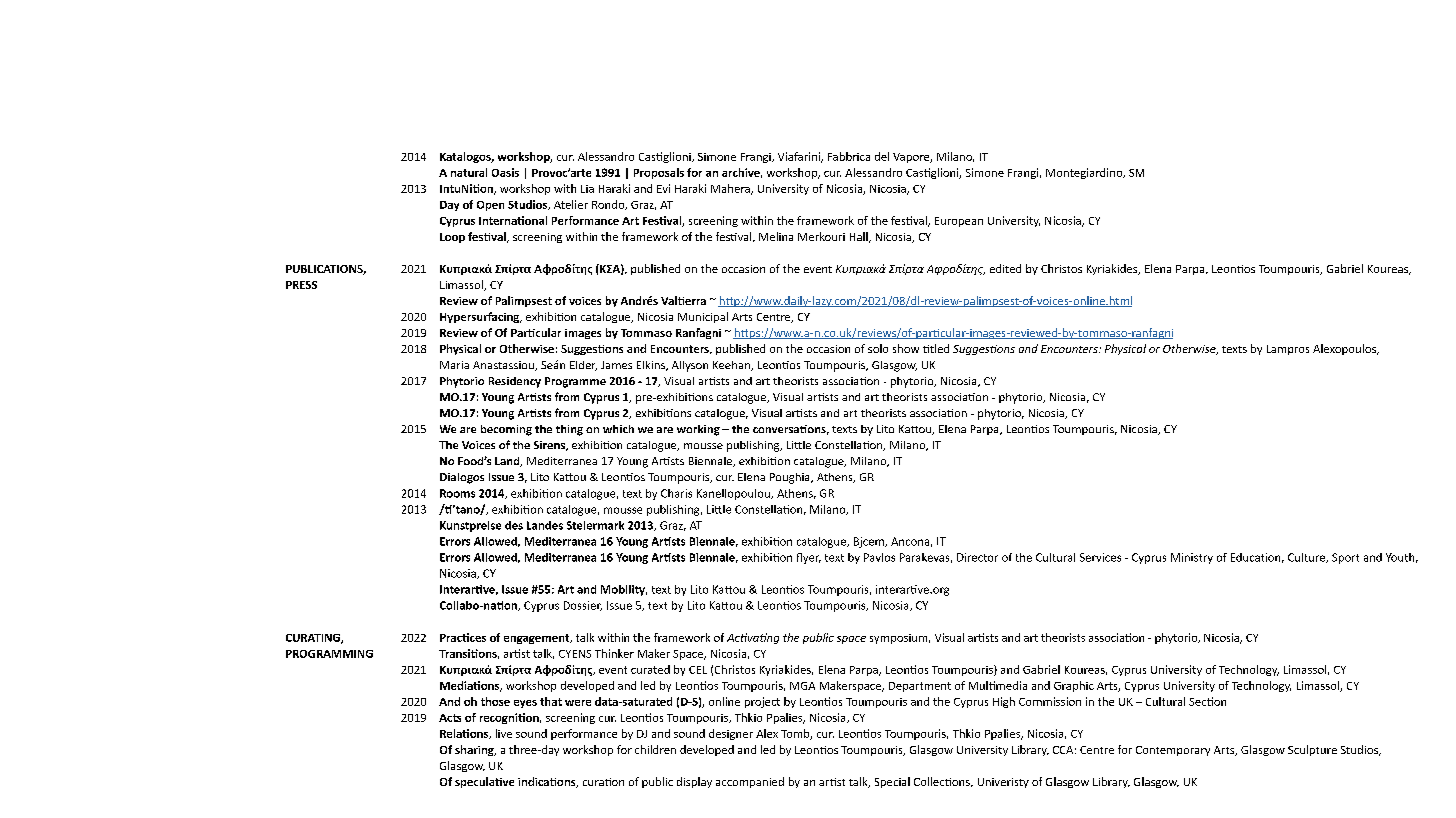 The width and height of the screenshot is (1456, 818). What do you see at coordinates (1005, 268) in the screenshot?
I see `edited` at bounding box center [1005, 268].
